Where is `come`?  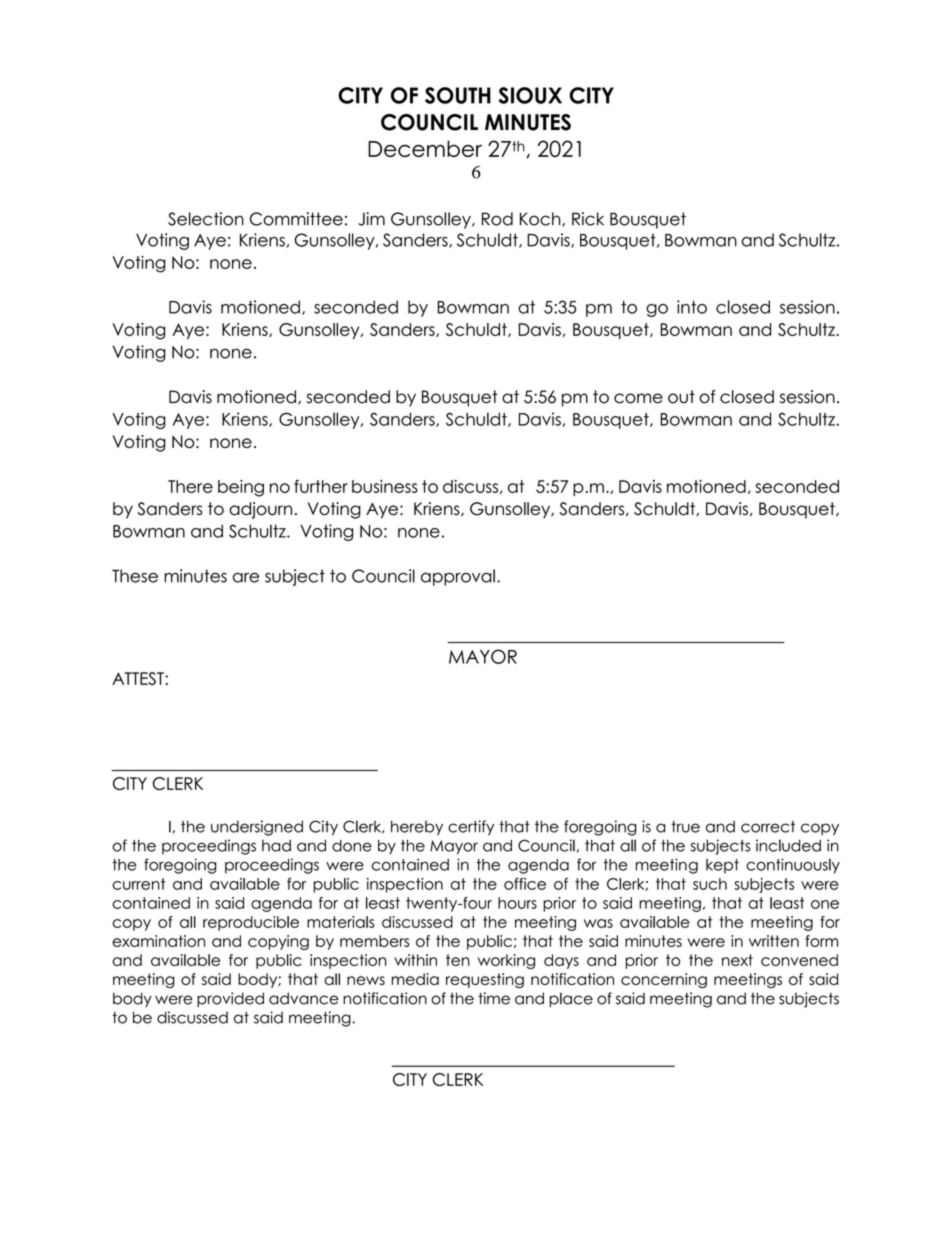 come is located at coordinates (638, 398).
